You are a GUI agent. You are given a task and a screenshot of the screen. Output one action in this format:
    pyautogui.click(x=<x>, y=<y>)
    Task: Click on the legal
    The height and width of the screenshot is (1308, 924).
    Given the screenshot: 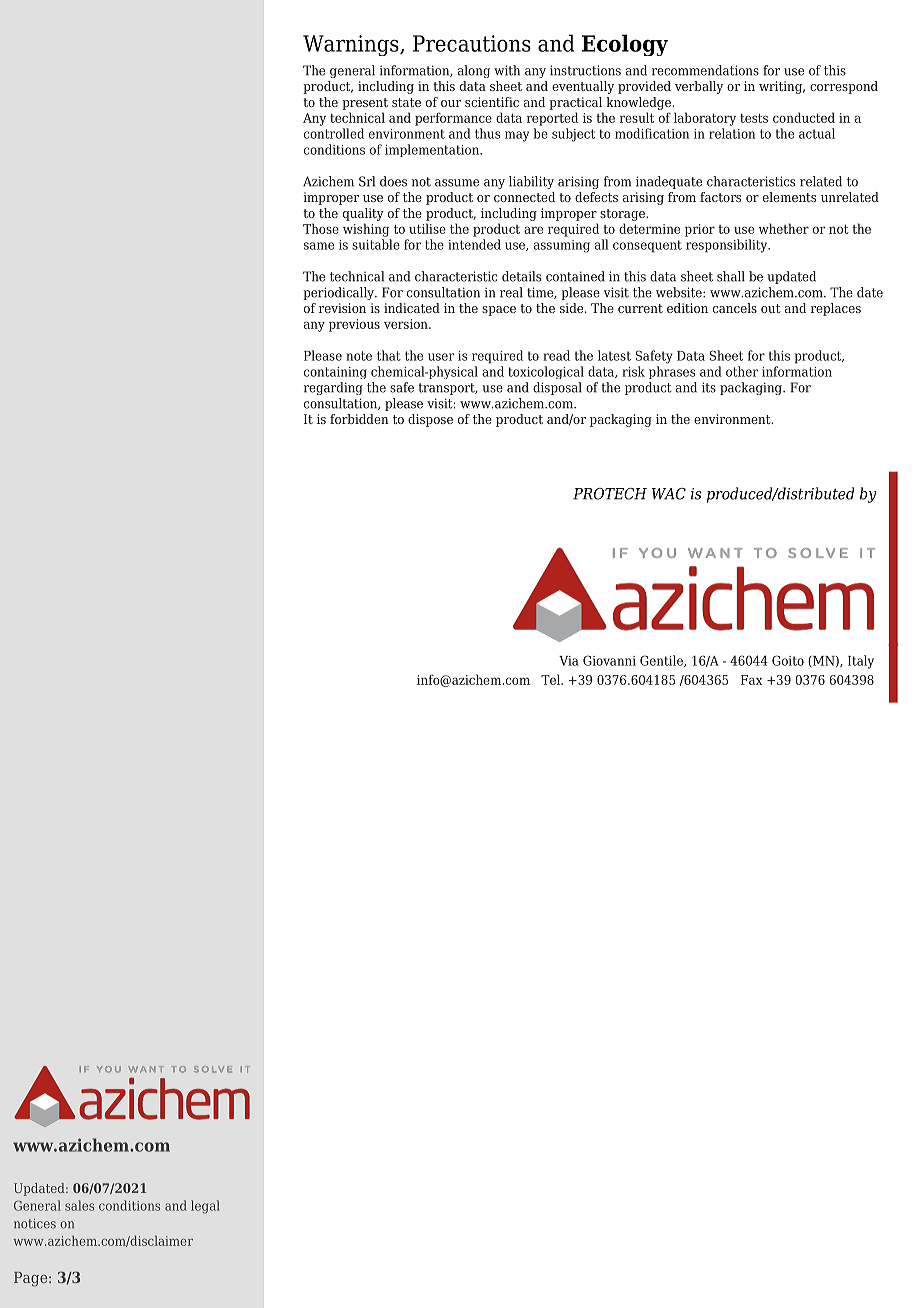 What is the action you would take?
    pyautogui.click(x=205, y=1207)
